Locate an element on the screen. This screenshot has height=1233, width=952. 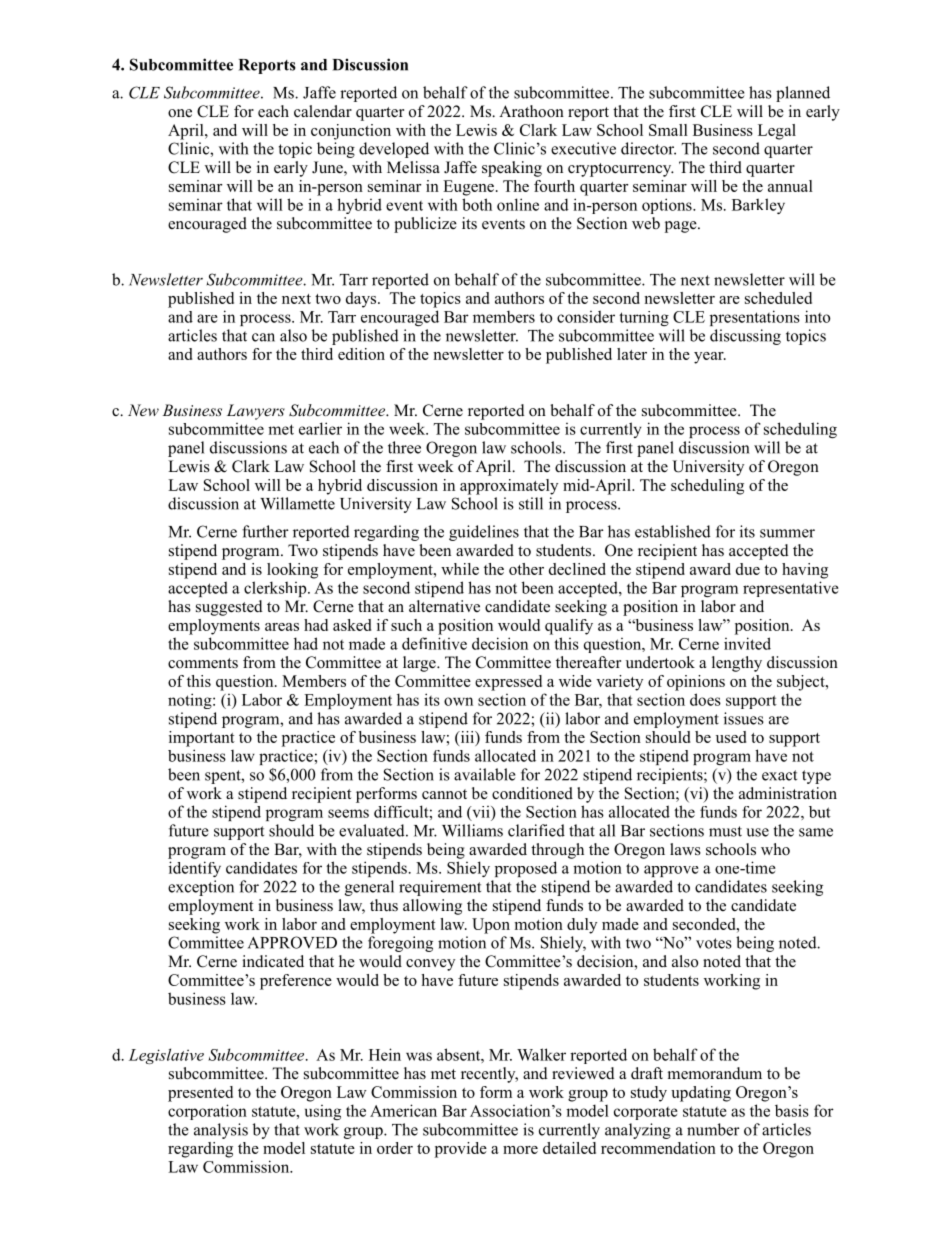
speaking is located at coordinates (512, 169).
